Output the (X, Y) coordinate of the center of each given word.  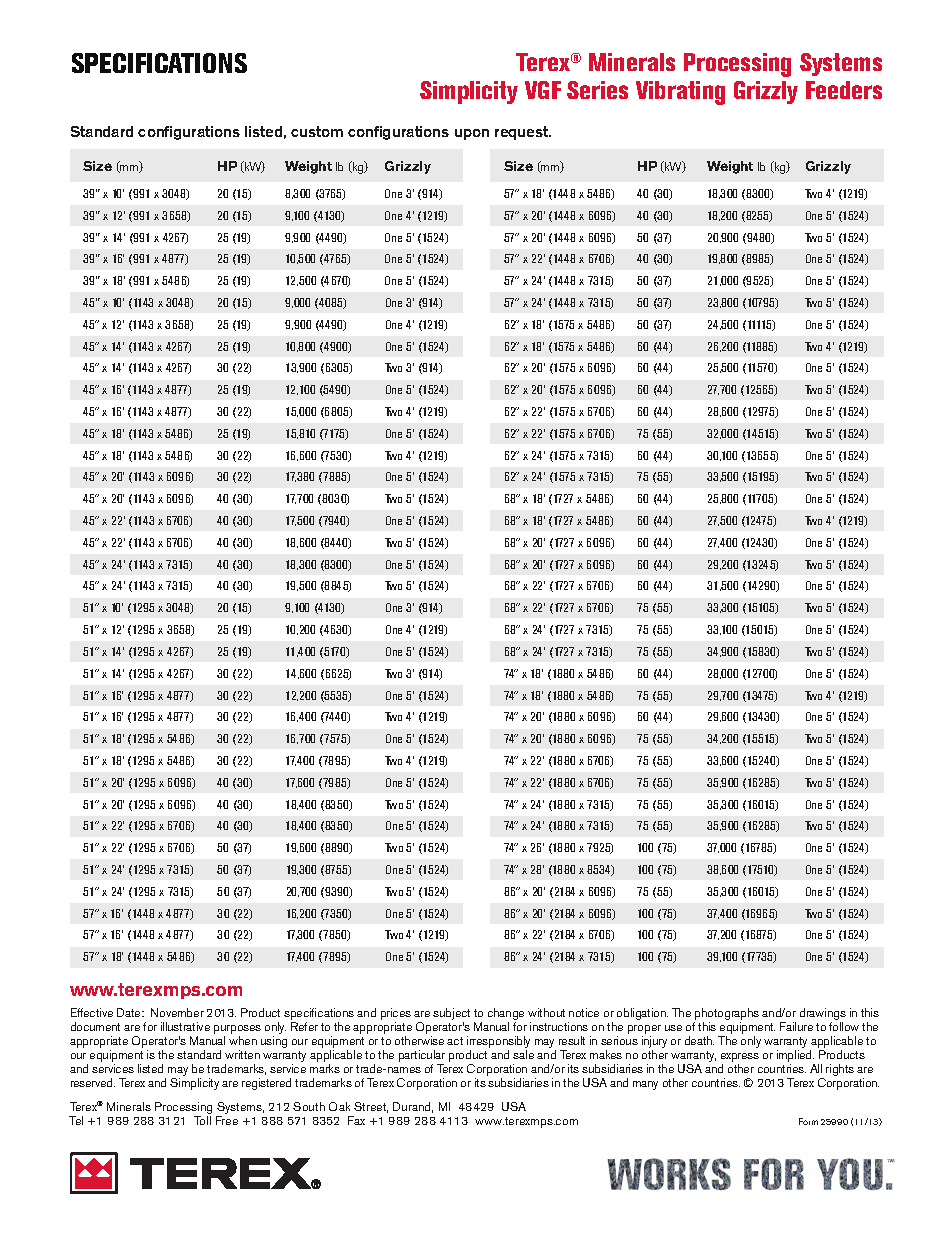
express (740, 1059)
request (523, 133)
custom (317, 131)
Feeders (844, 90)
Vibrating (680, 93)
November (177, 1012)
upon (472, 134)
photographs (726, 1015)
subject (451, 1015)
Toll (202, 1120)
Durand (413, 1107)
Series (597, 90)
